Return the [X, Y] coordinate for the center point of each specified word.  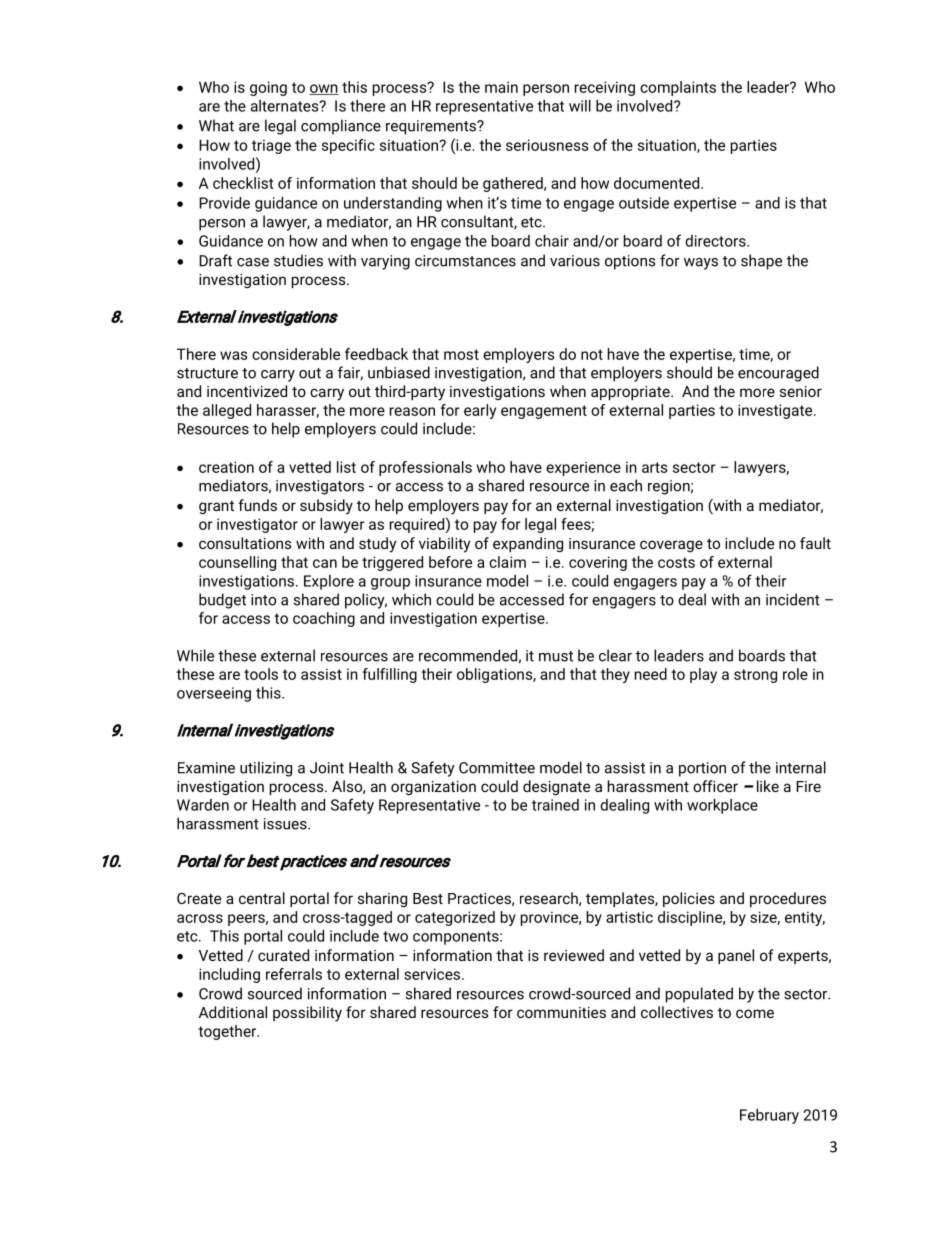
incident [793, 599]
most [461, 354]
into [263, 600]
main [501, 87]
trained [555, 805]
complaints [678, 88]
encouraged [778, 374]
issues [286, 824]
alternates [286, 106]
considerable [296, 354]
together [228, 1032]
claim [507, 562]
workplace [722, 806]
